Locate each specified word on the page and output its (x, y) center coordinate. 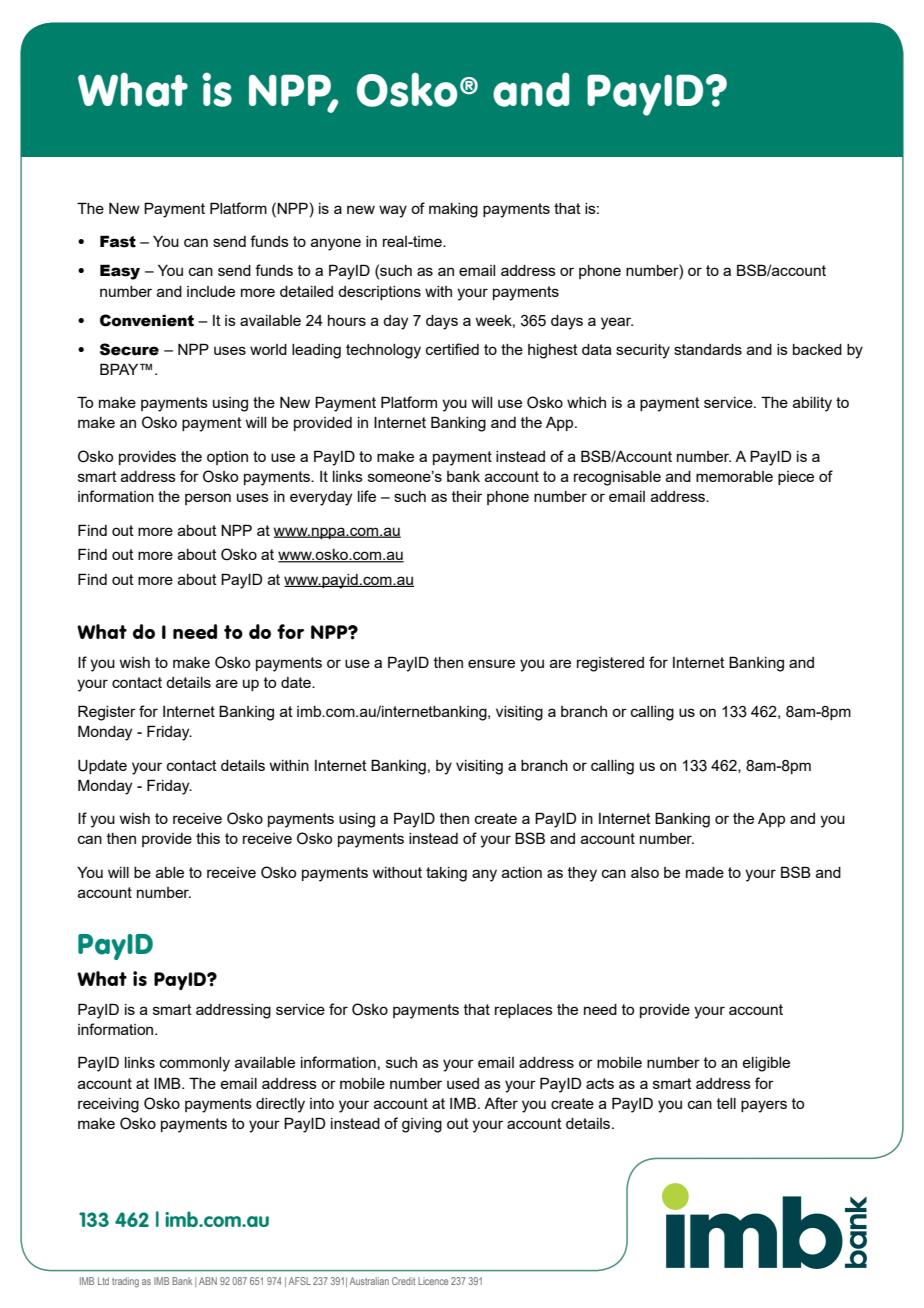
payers (764, 1106)
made (705, 872)
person (208, 499)
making (453, 210)
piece (796, 478)
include (211, 291)
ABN (208, 1281)
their (467, 496)
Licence (433, 1281)
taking (446, 874)
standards (708, 349)
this (208, 838)
